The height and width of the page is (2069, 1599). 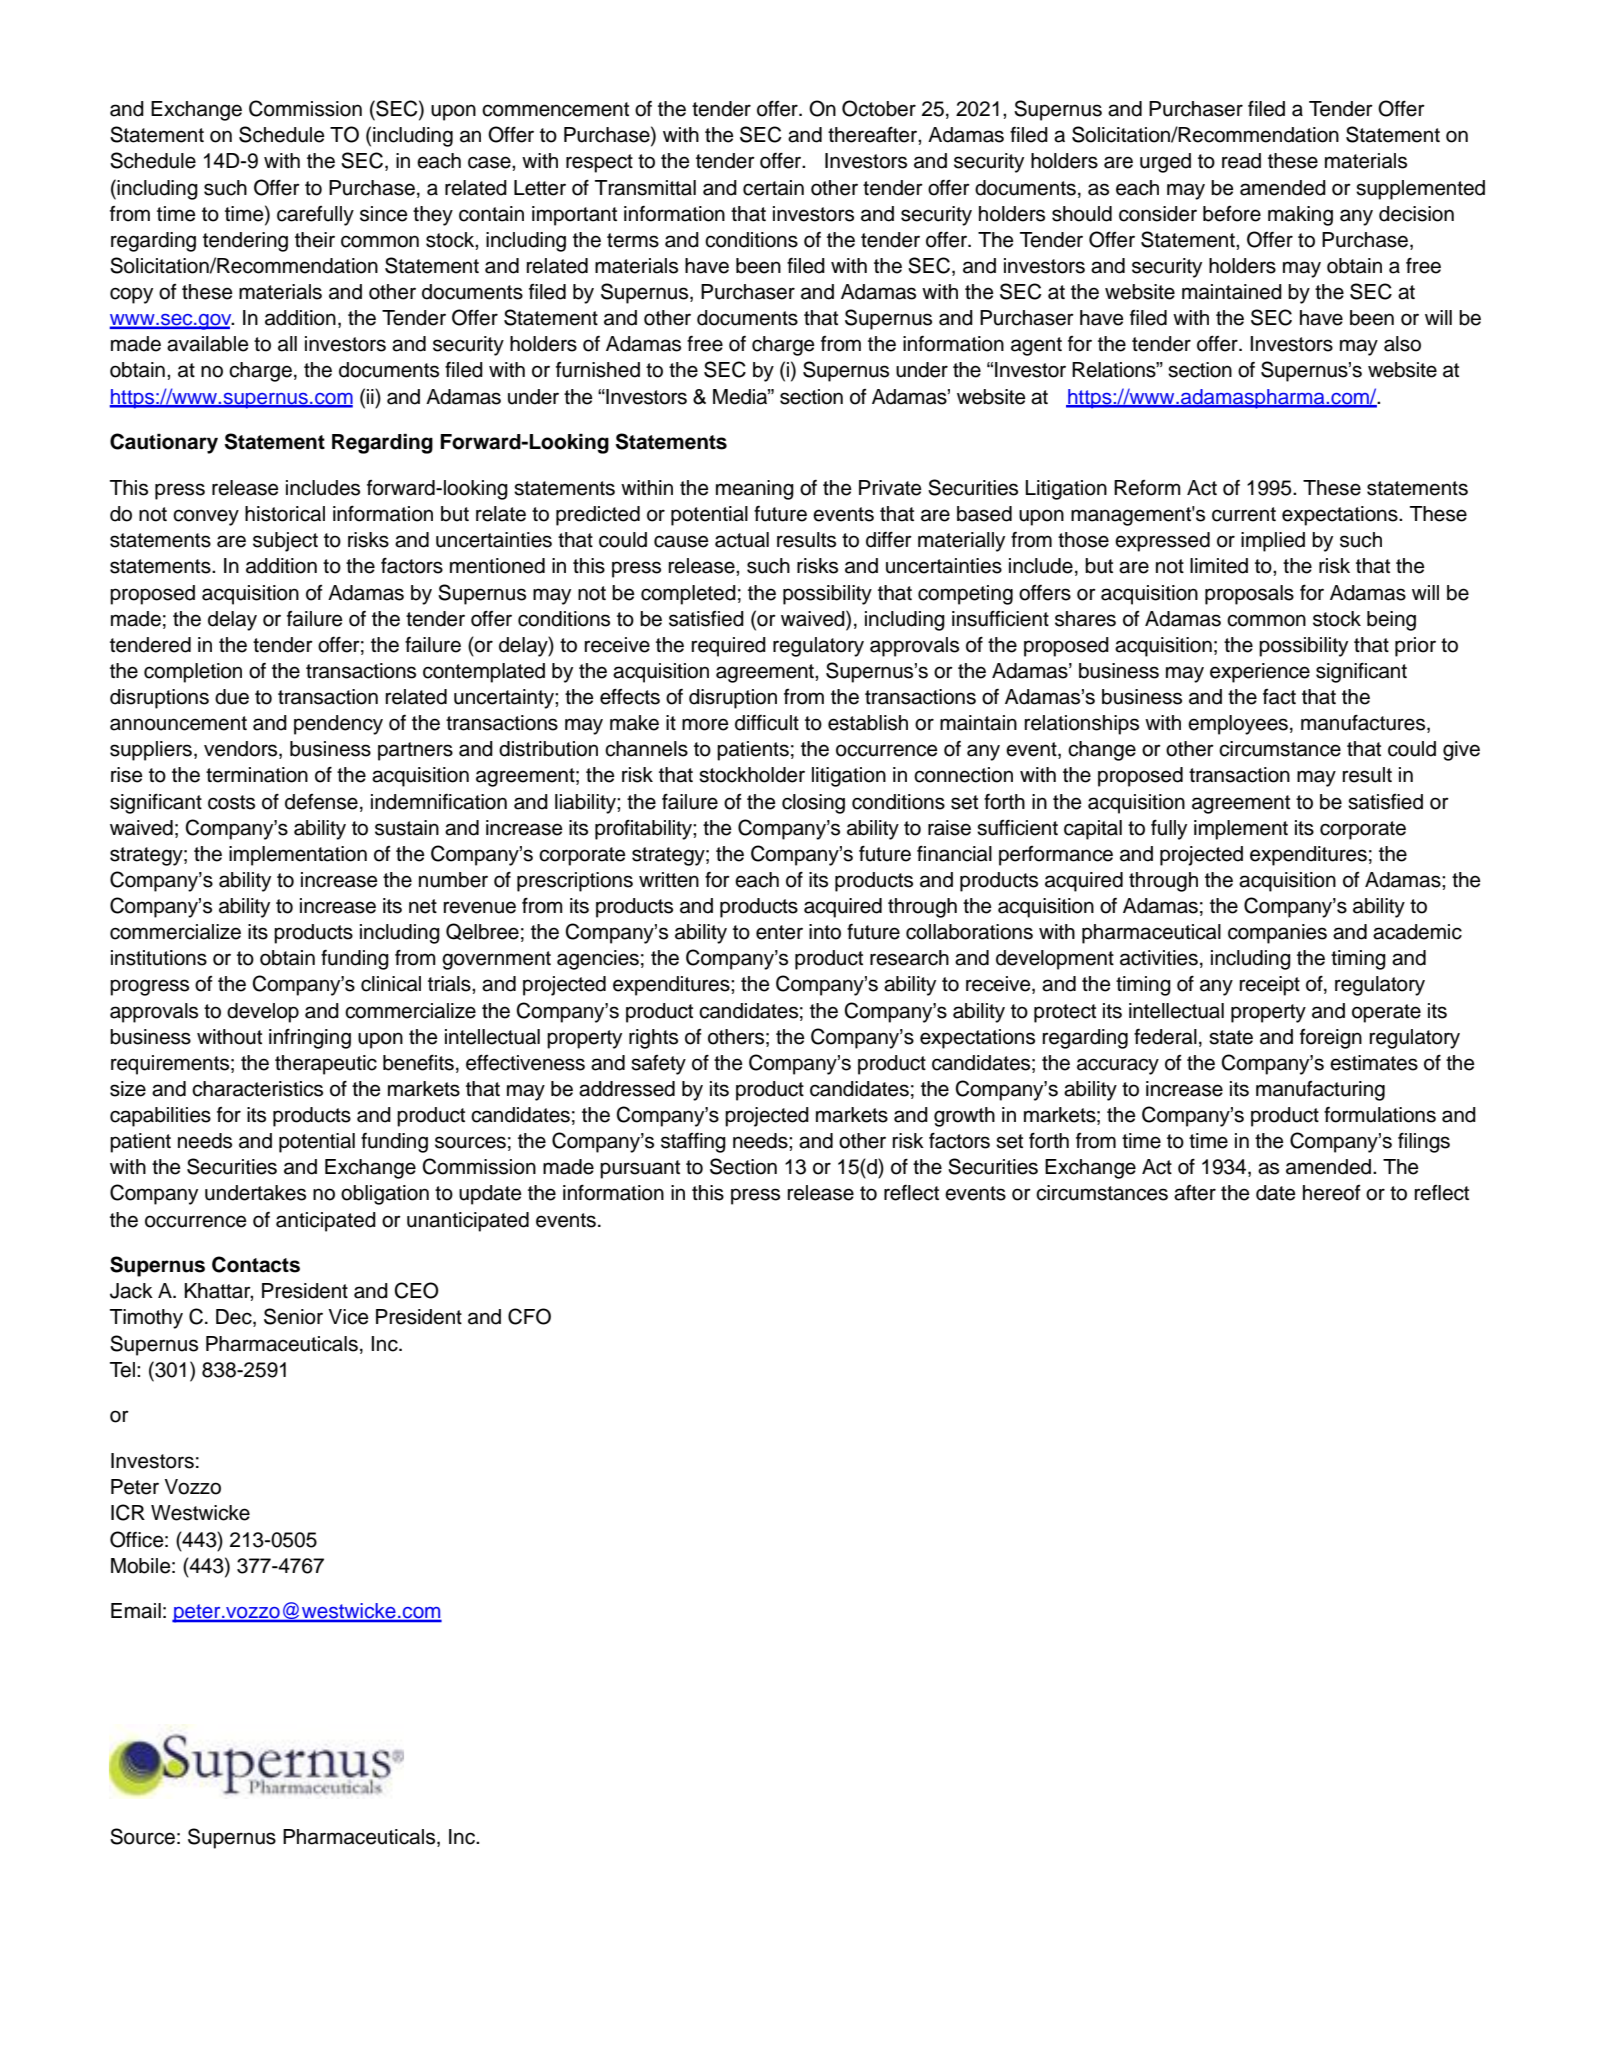 I want to click on October, so click(x=879, y=108).
